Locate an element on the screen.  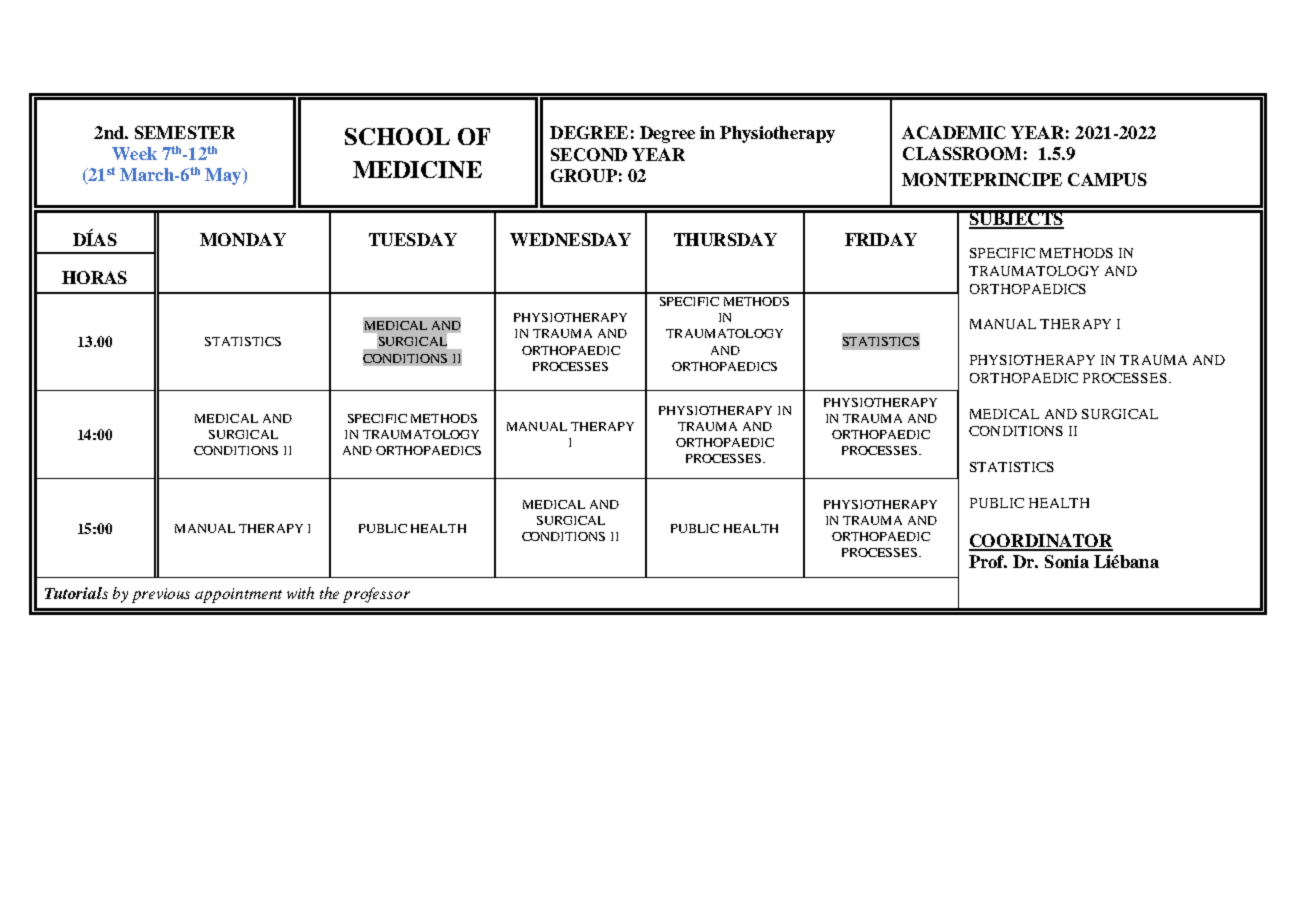
MONDAY is located at coordinates (243, 239).
